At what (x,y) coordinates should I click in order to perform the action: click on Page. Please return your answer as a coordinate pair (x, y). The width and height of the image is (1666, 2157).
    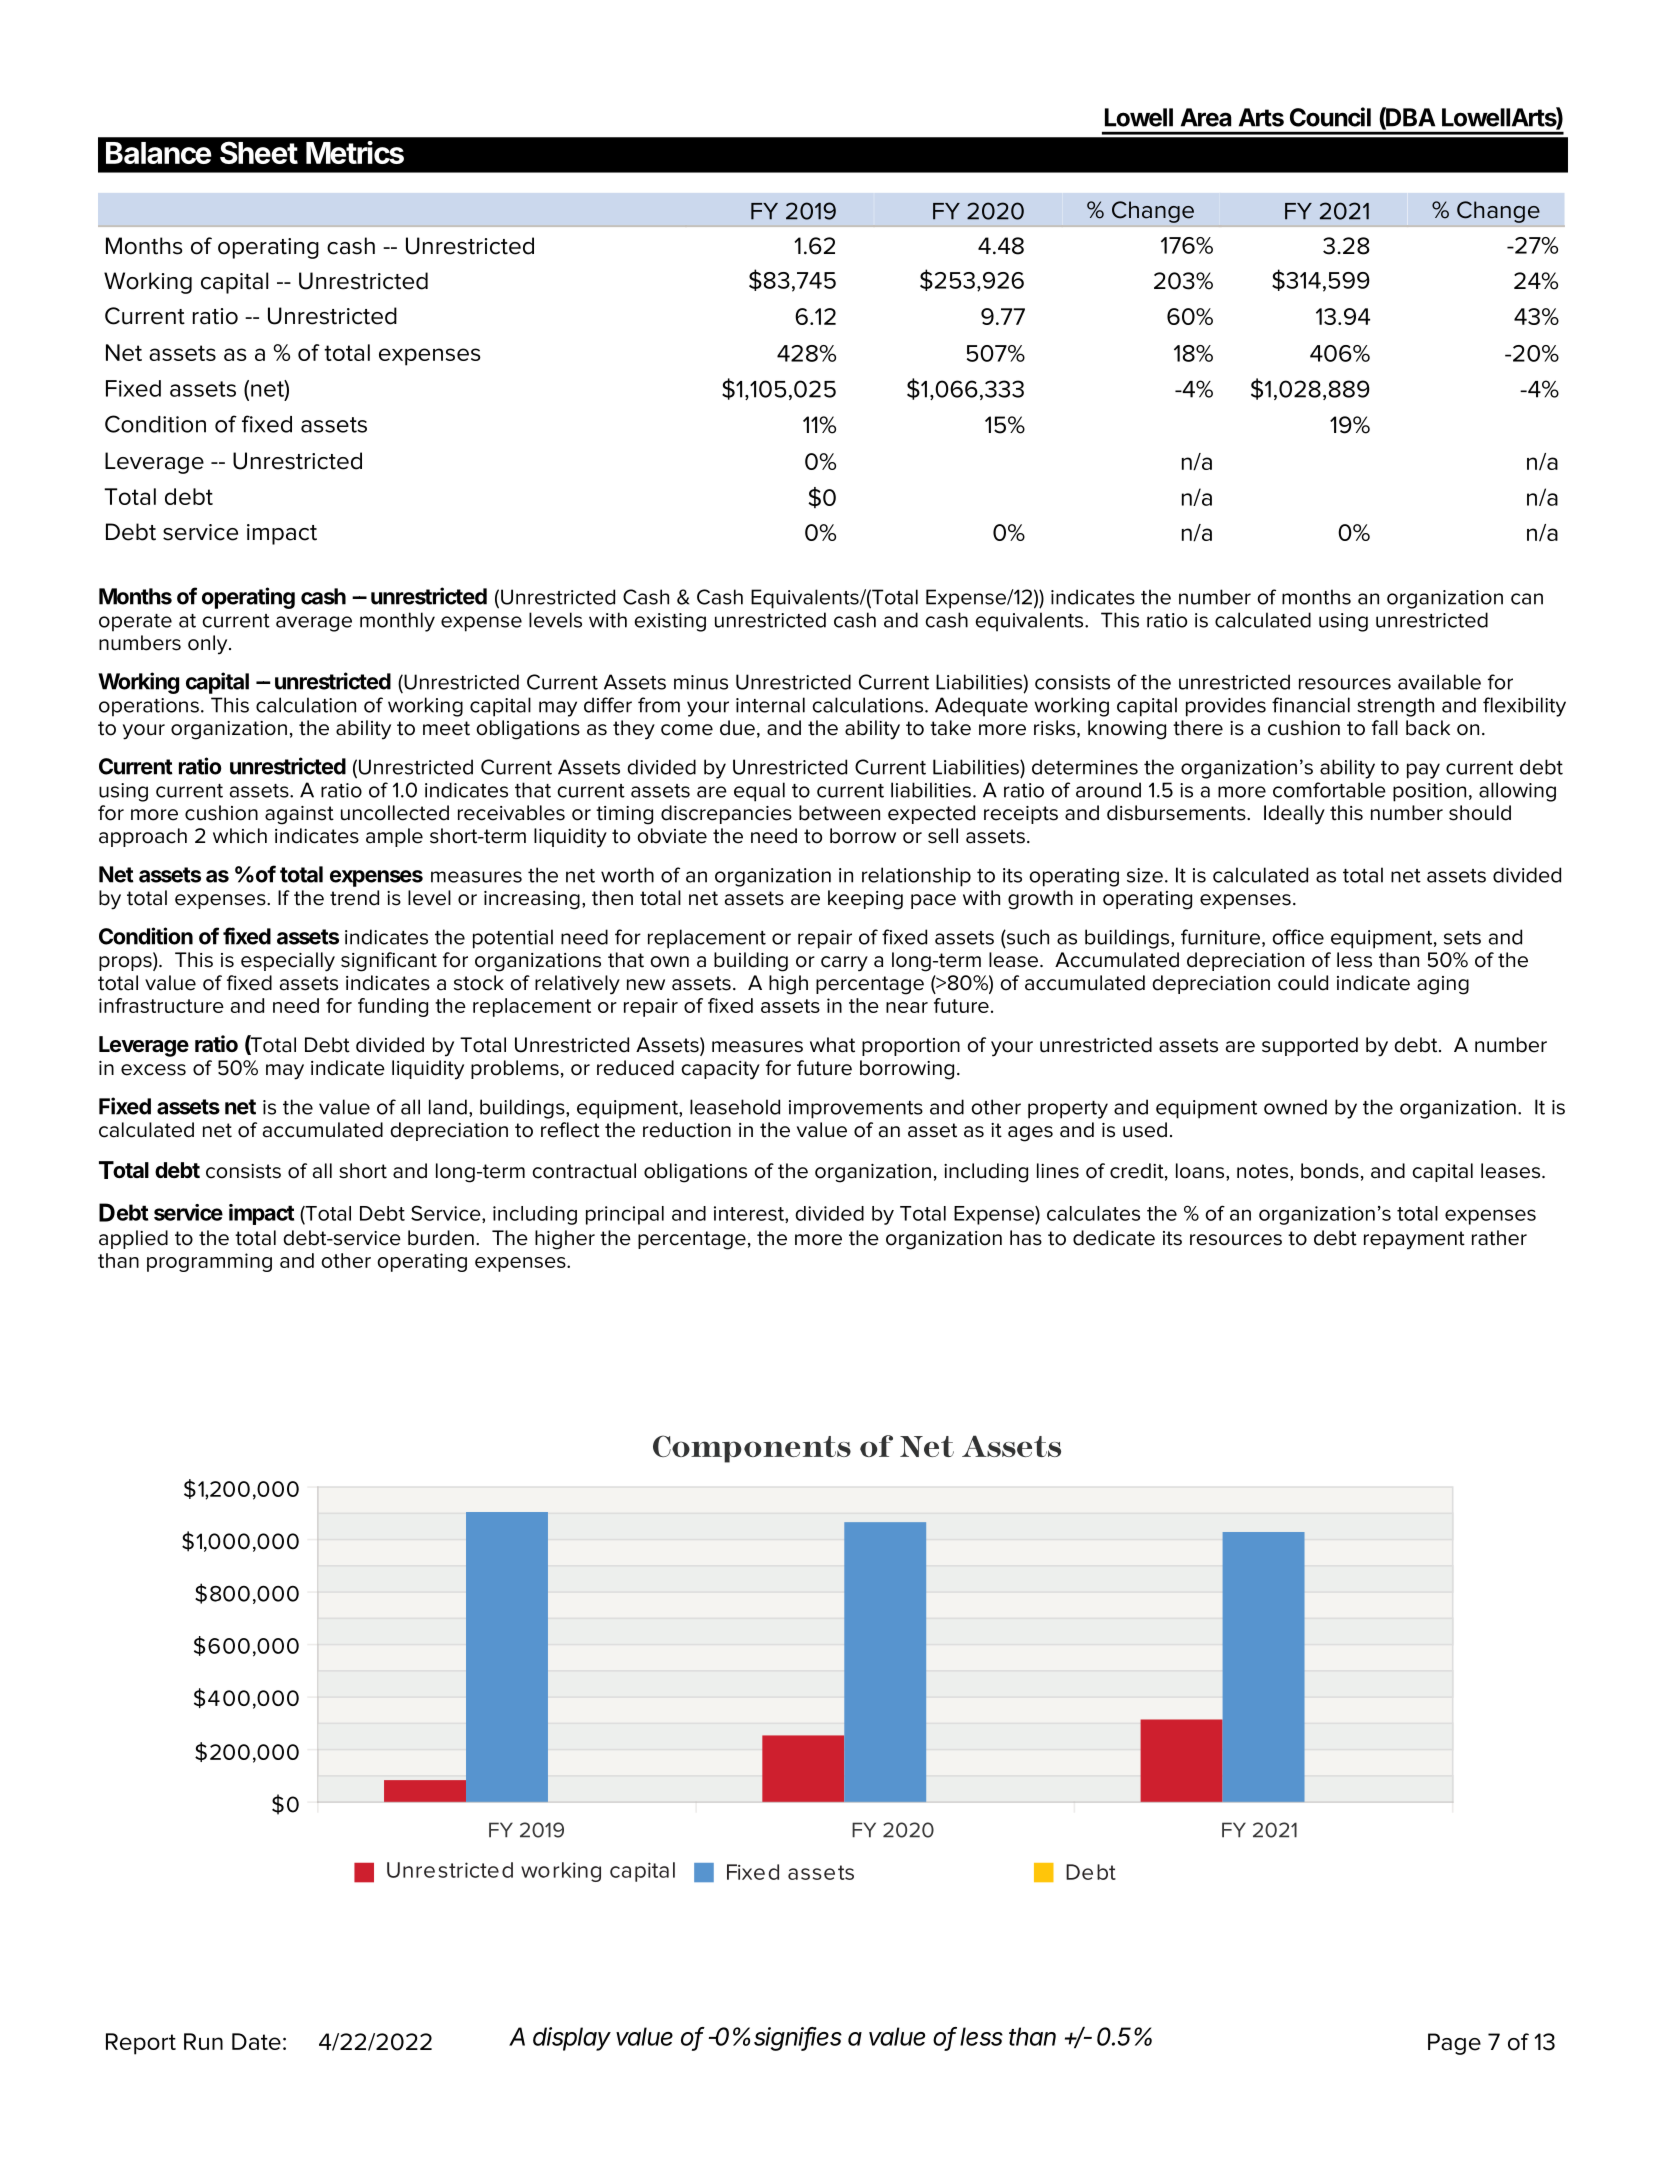
    Looking at the image, I should click on (1454, 2044).
